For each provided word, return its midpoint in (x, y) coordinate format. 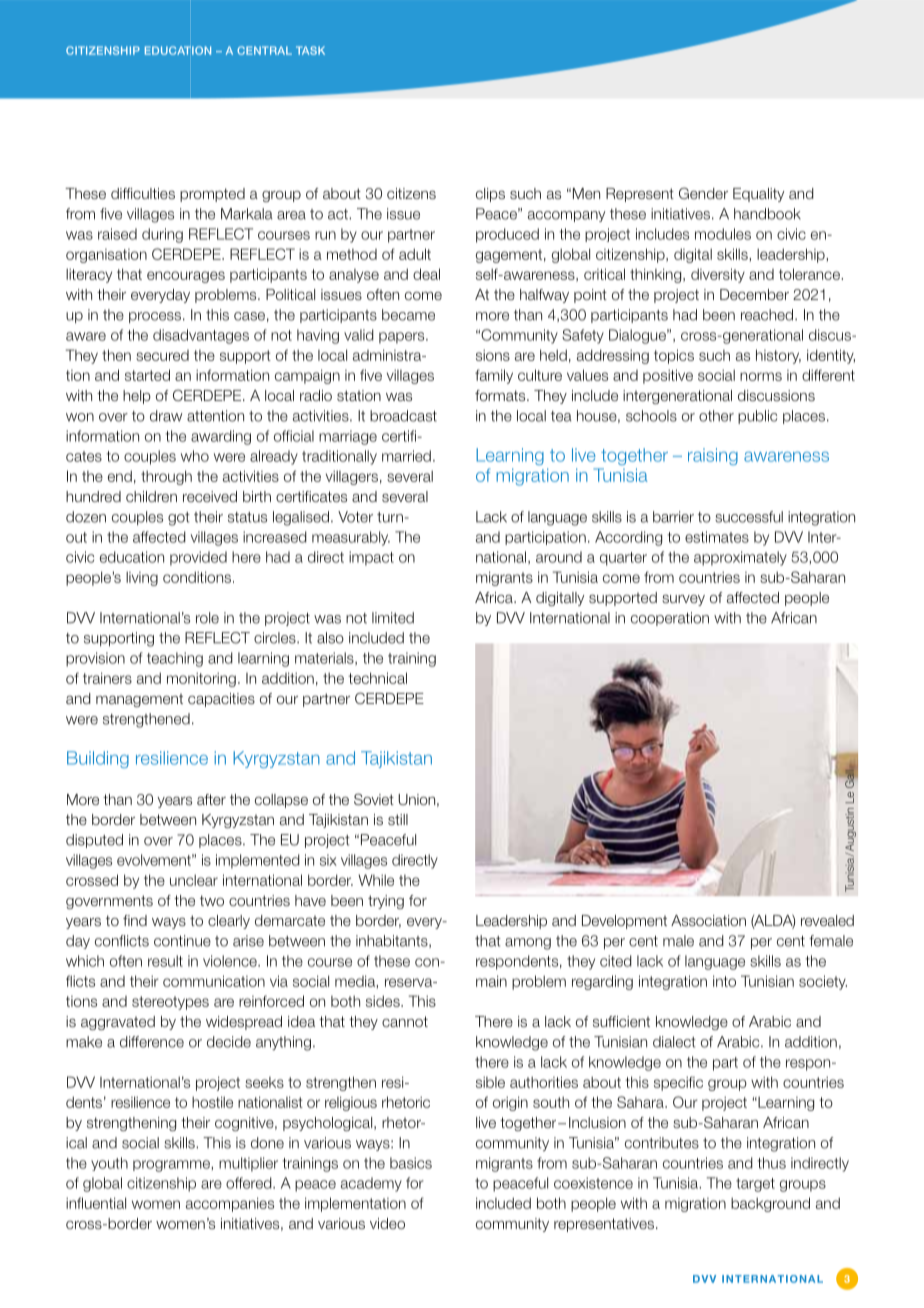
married (406, 456)
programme (172, 1166)
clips (490, 195)
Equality (758, 195)
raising (713, 456)
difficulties (143, 193)
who (195, 456)
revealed (827, 920)
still (398, 819)
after (211, 799)
